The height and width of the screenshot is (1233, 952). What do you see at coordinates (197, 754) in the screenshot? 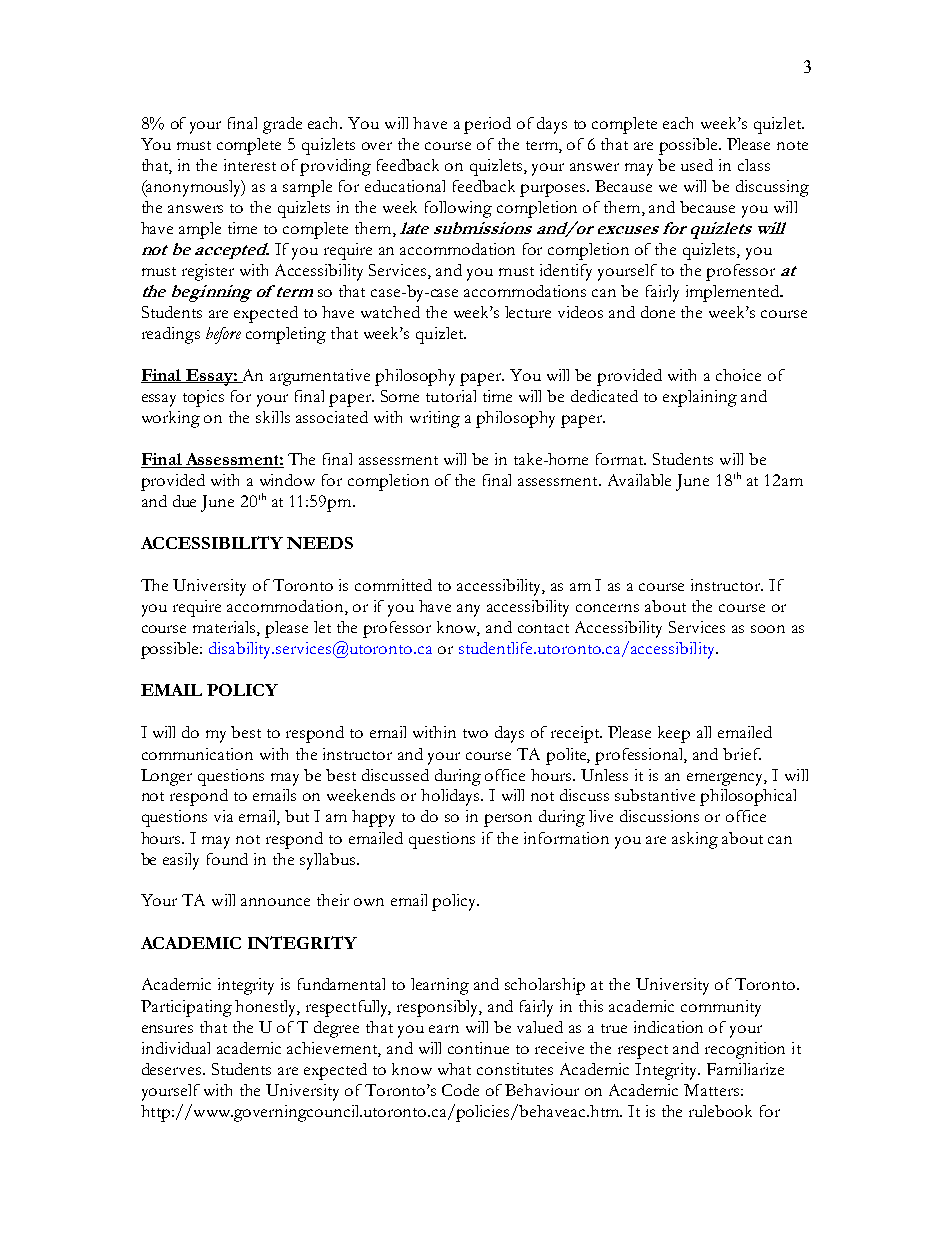
I see `communication` at bounding box center [197, 754].
